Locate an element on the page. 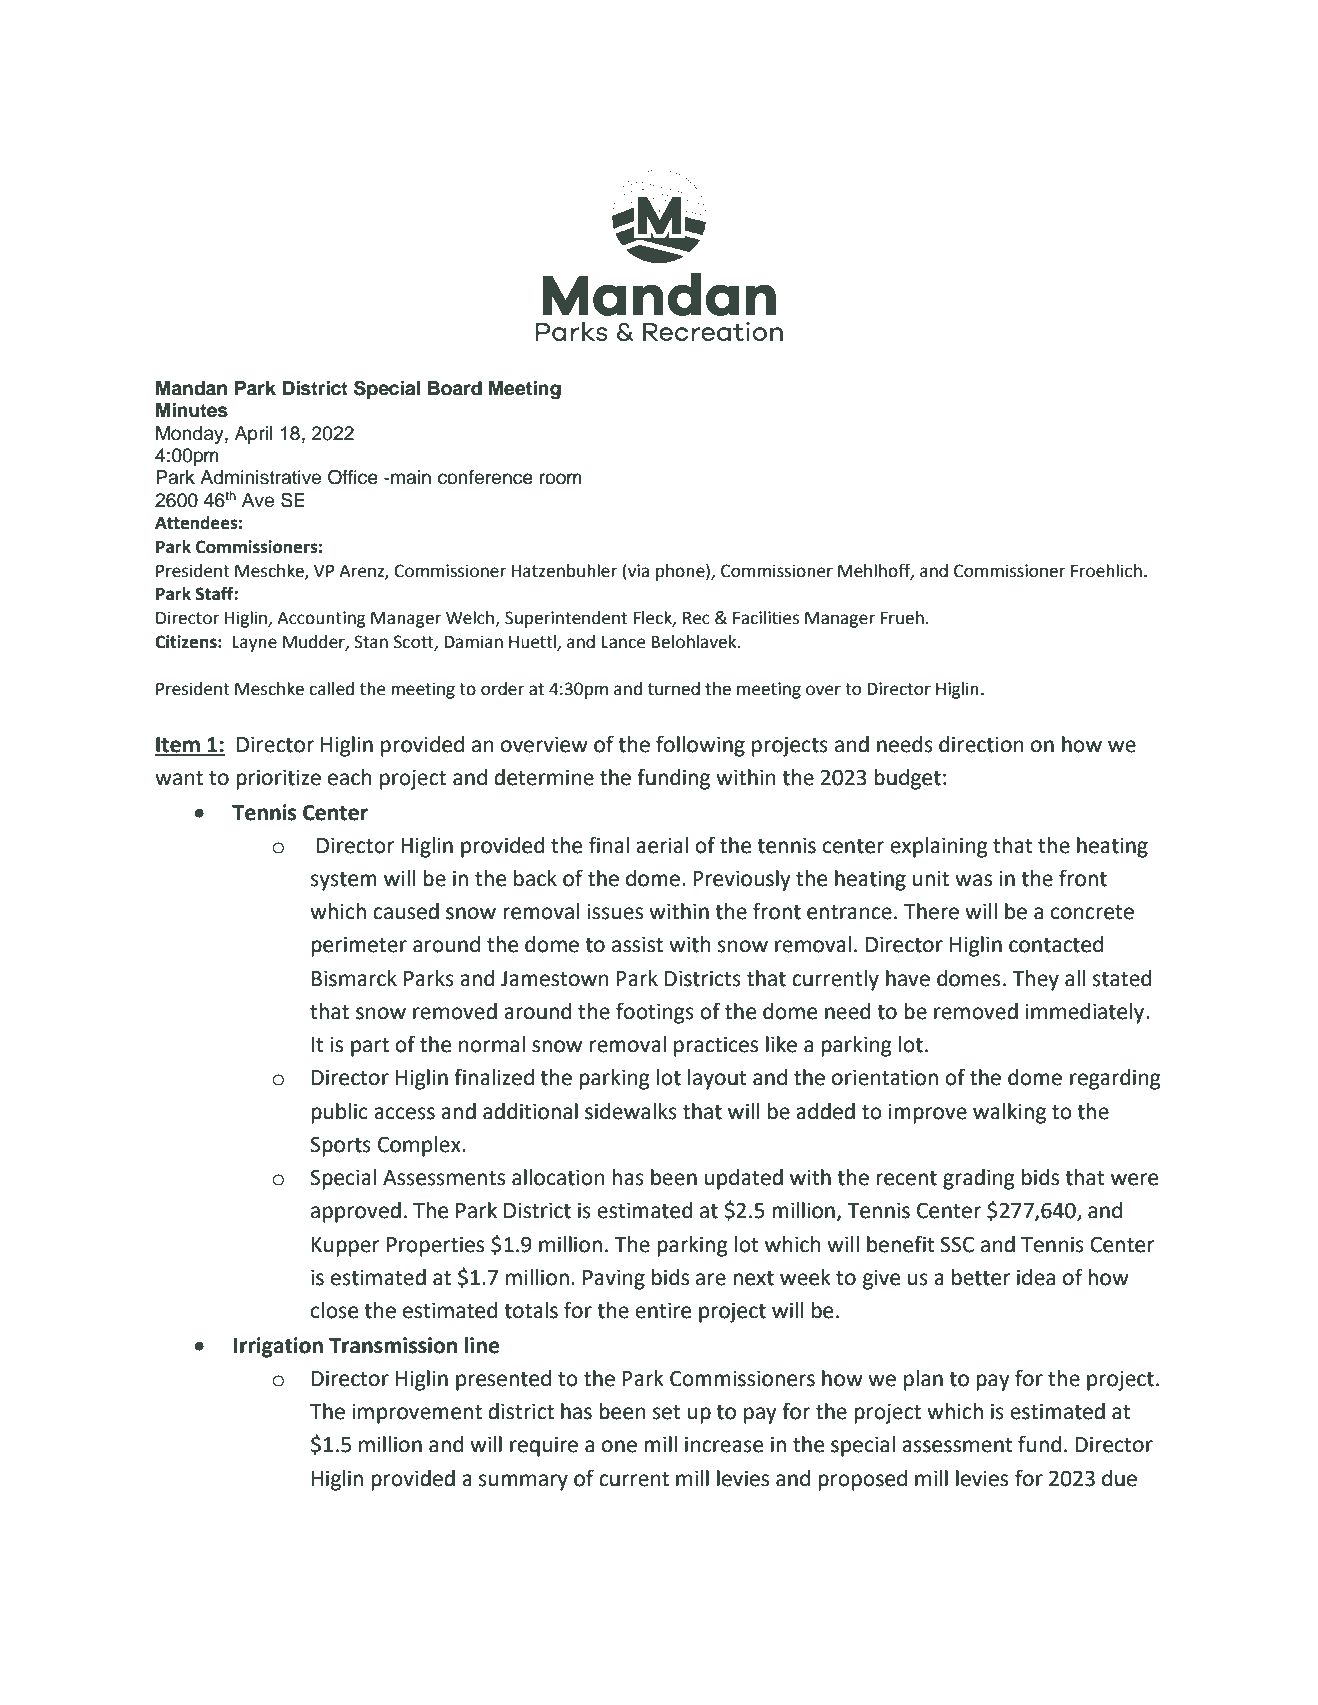  set is located at coordinates (667, 1412).
